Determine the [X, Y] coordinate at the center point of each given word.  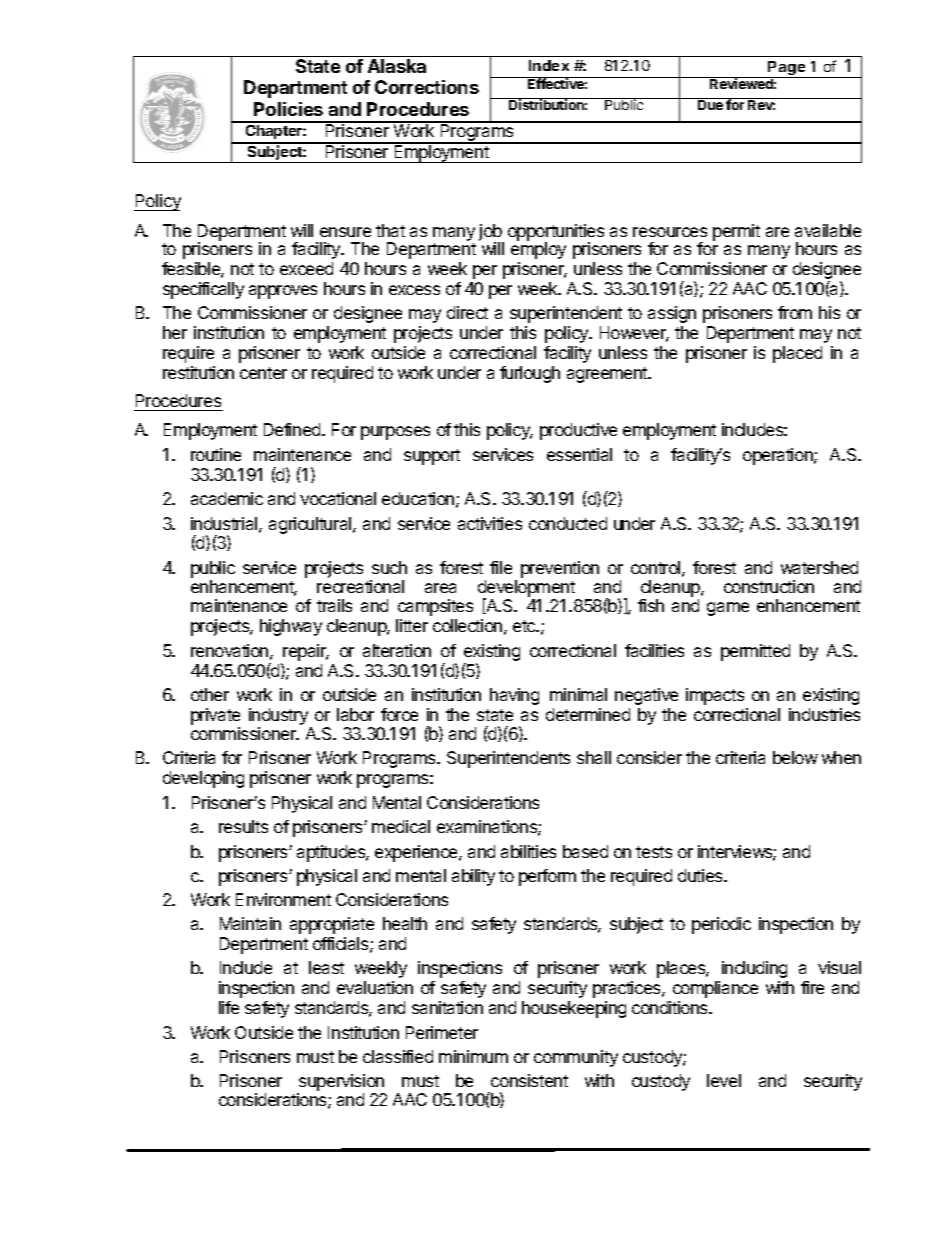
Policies [288, 109]
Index [549, 65]
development [526, 589]
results [243, 826]
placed [797, 354]
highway [291, 627]
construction [769, 586]
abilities [528, 851]
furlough [530, 374]
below [795, 757]
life [229, 1007]
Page [787, 69]
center [263, 373]
